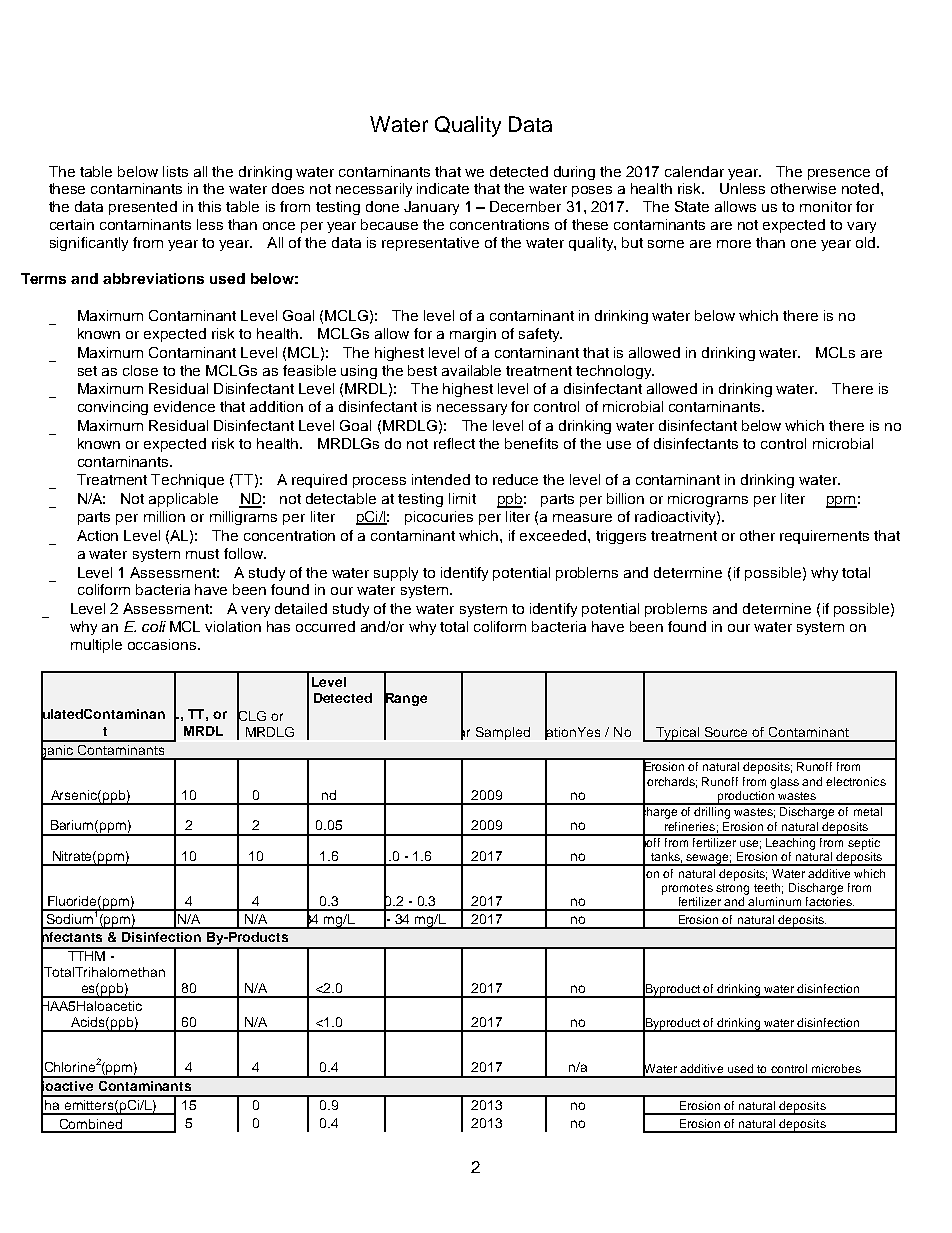 This screenshot has height=1233, width=952. I want to click on million, so click(164, 516).
